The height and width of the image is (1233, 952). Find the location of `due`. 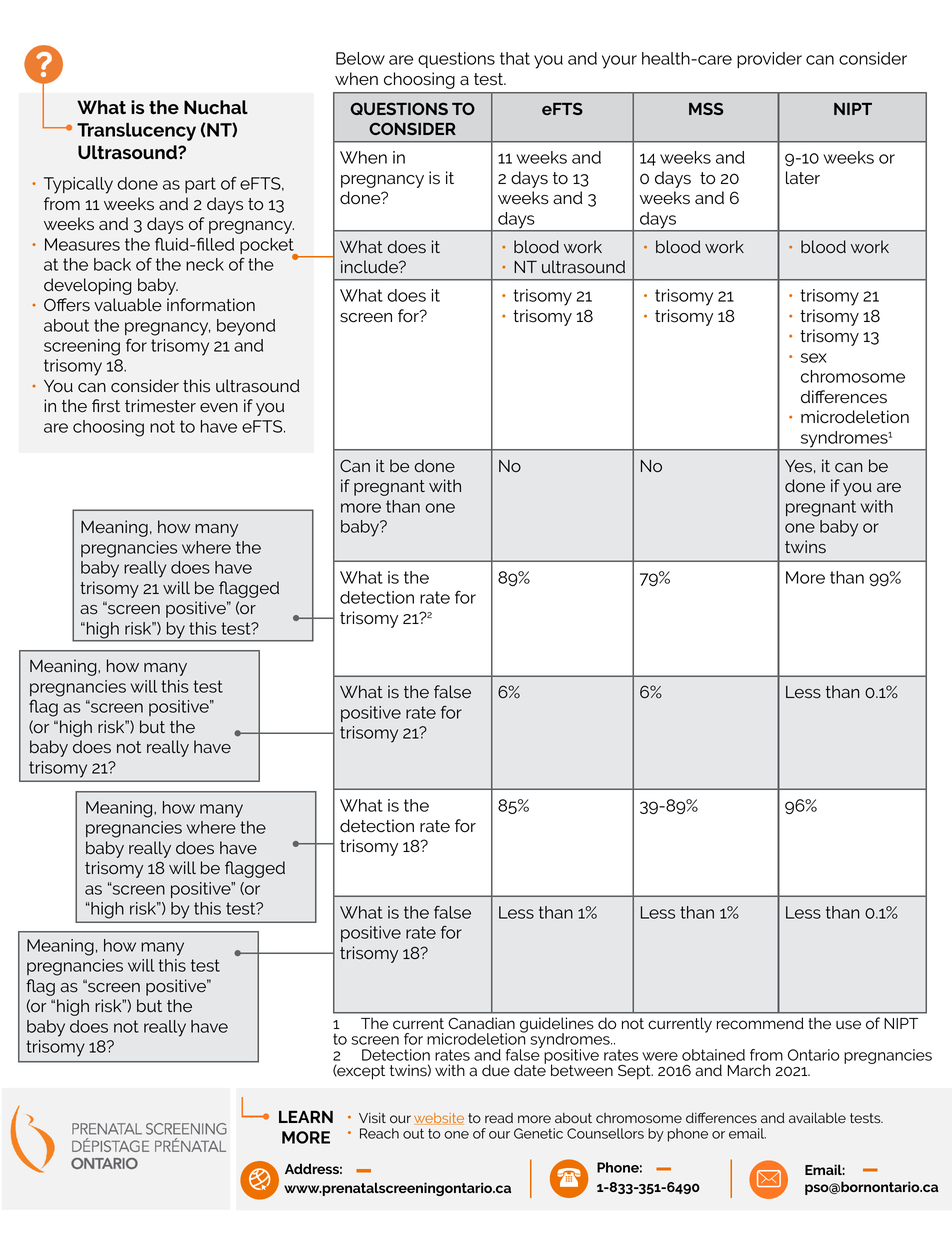

due is located at coordinates (496, 1070).
